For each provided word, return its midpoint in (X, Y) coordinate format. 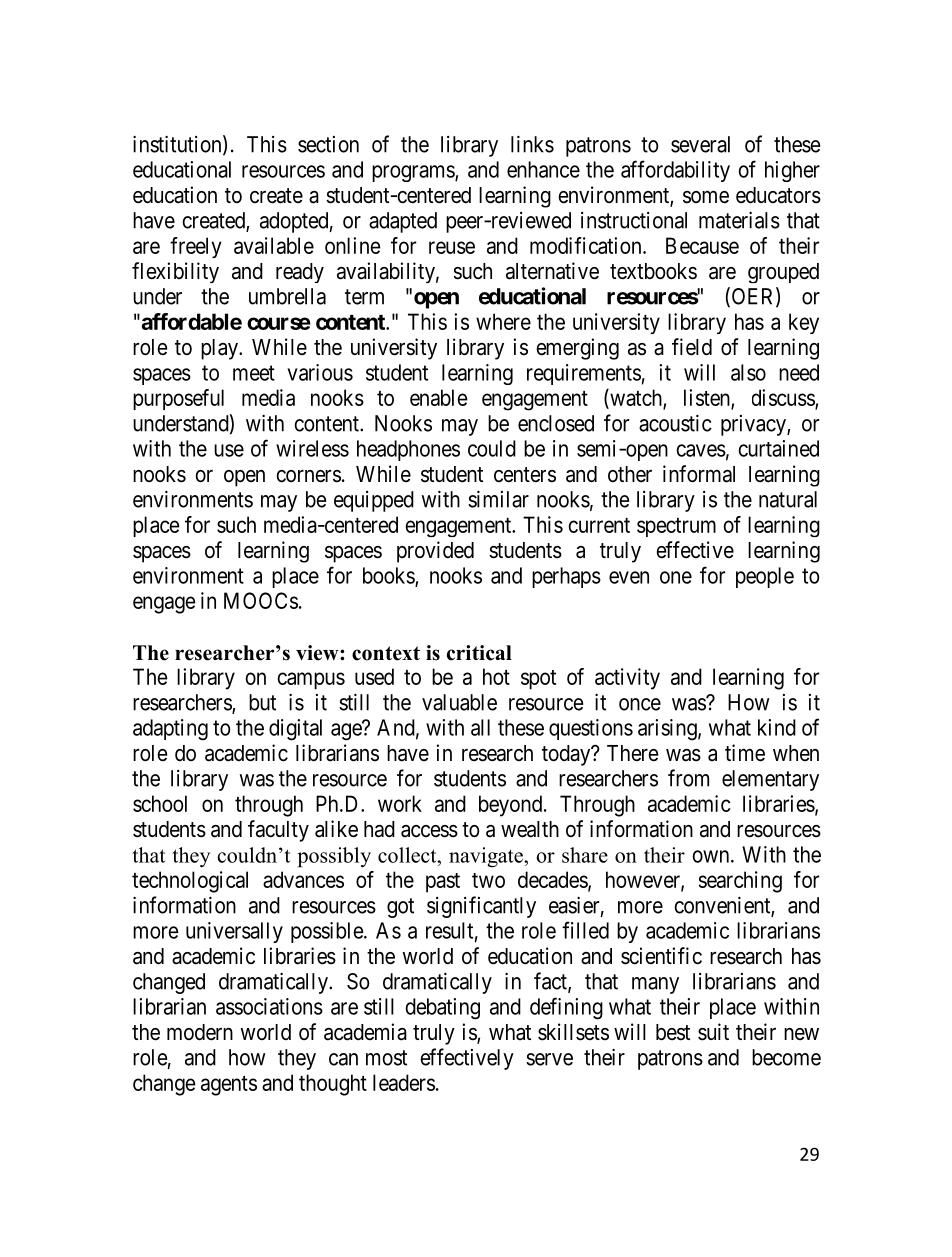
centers (525, 475)
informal (699, 474)
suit (713, 1032)
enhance (543, 169)
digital (295, 730)
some (706, 197)
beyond (510, 806)
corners (309, 476)
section (328, 144)
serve (549, 1059)
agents (229, 1086)
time (745, 753)
